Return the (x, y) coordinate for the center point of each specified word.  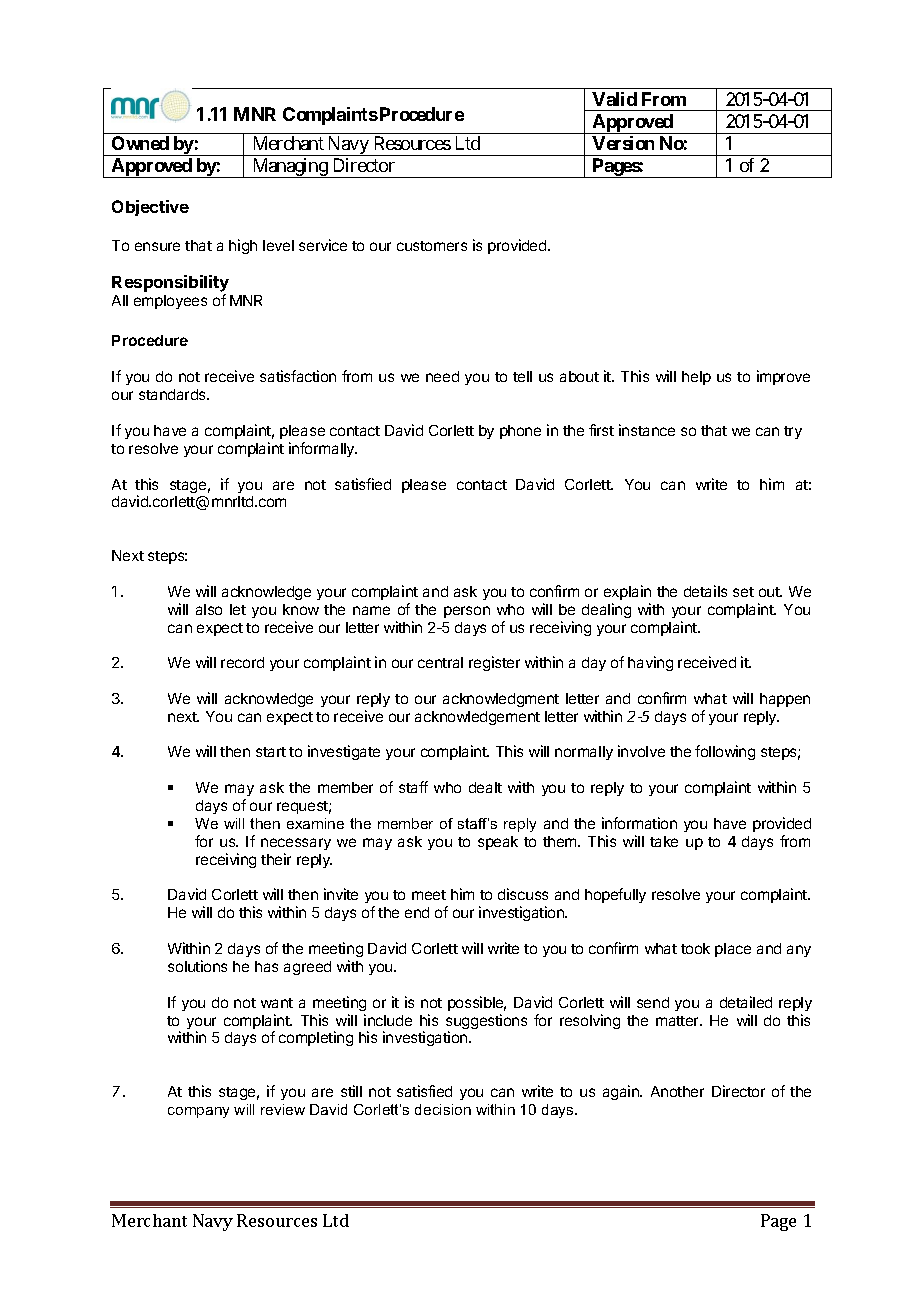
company (198, 1112)
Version (623, 143)
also (209, 609)
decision (443, 1109)
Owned (140, 143)
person (467, 612)
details (705, 591)
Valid (614, 99)
